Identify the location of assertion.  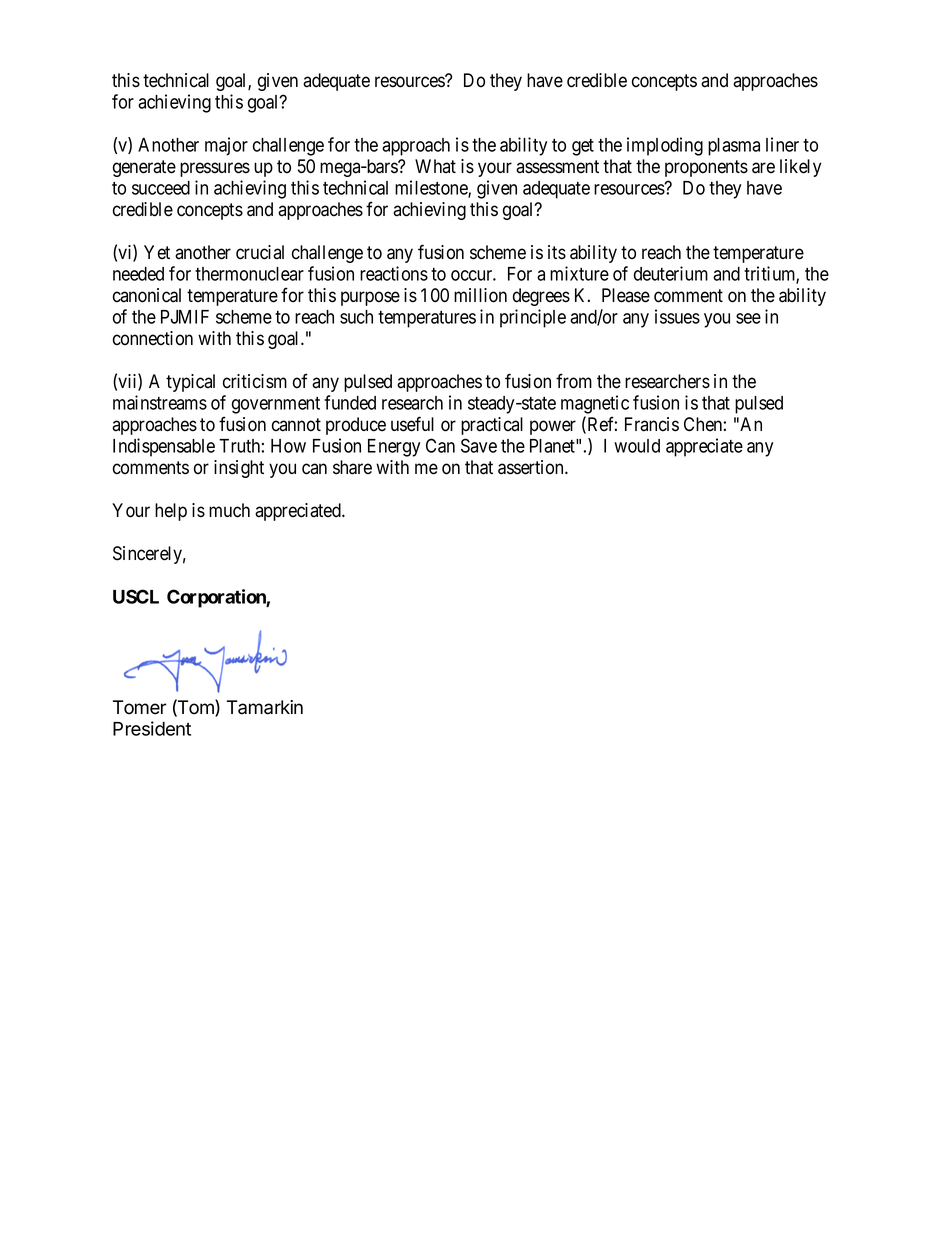
(532, 467).
